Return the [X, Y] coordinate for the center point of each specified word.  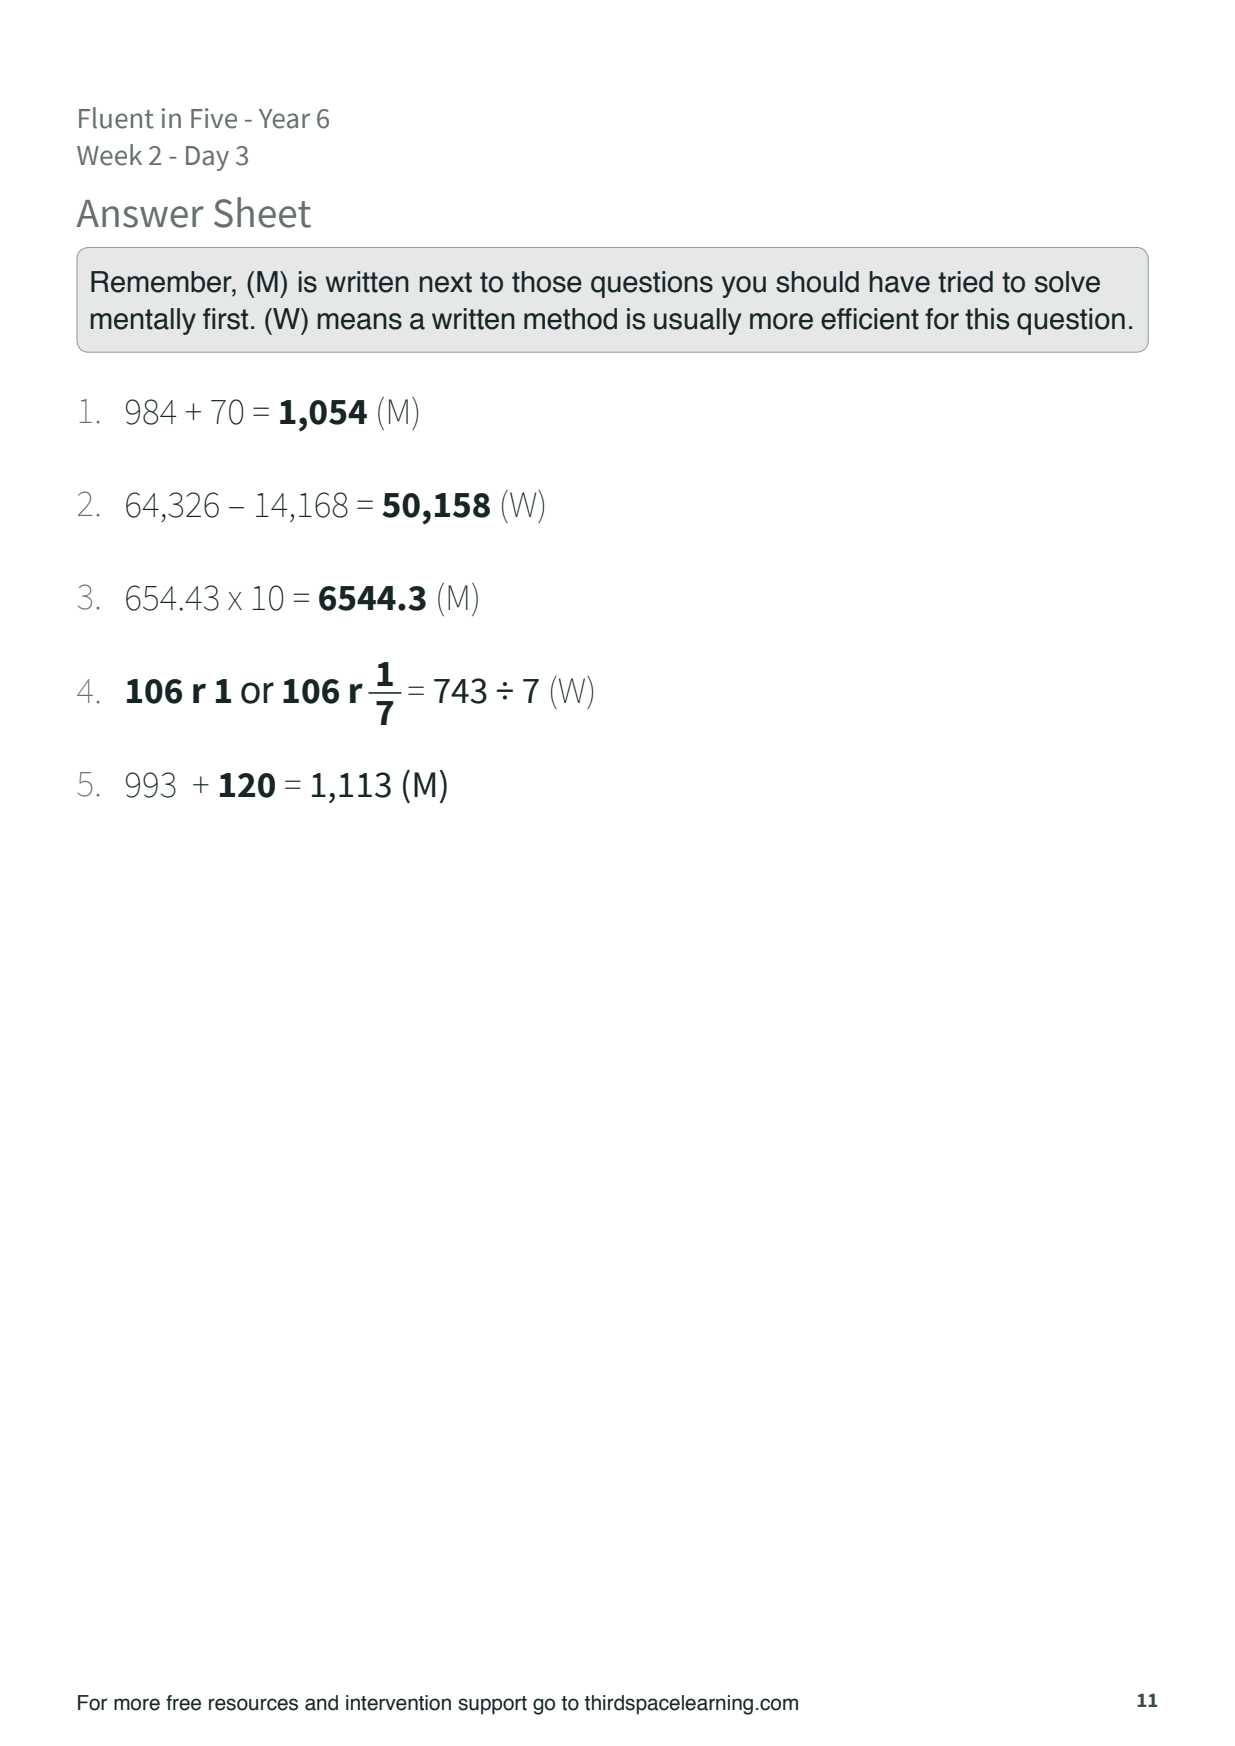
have [900, 282]
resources [253, 1704]
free [183, 1703]
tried [965, 282]
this [987, 319]
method [570, 319]
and [321, 1703]
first [225, 319]
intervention [398, 1703]
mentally [143, 321]
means [360, 321]
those [547, 282]
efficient [870, 319]
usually [698, 321]
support [492, 1705]
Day [207, 158]
